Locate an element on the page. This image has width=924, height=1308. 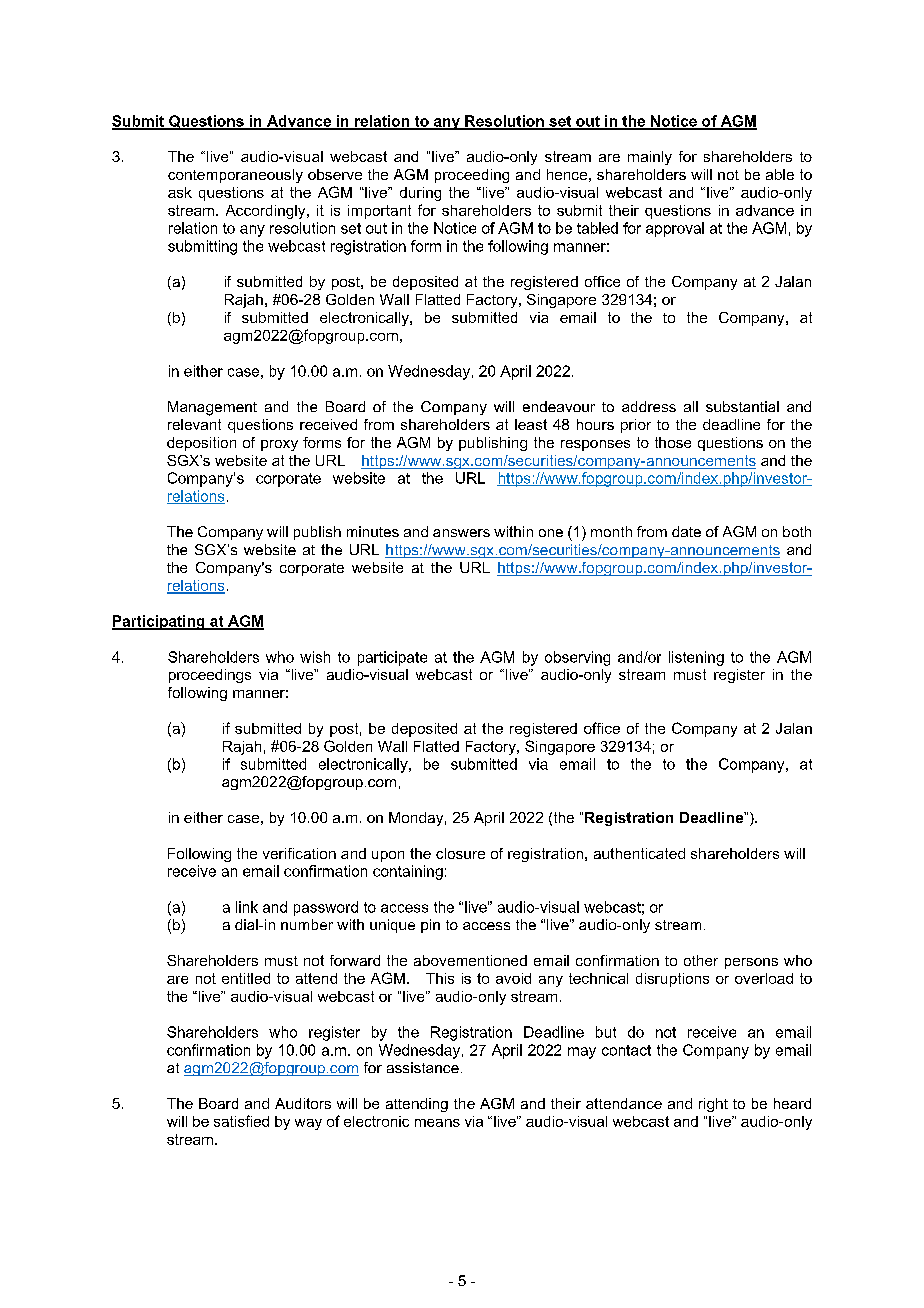
other is located at coordinates (701, 960).
